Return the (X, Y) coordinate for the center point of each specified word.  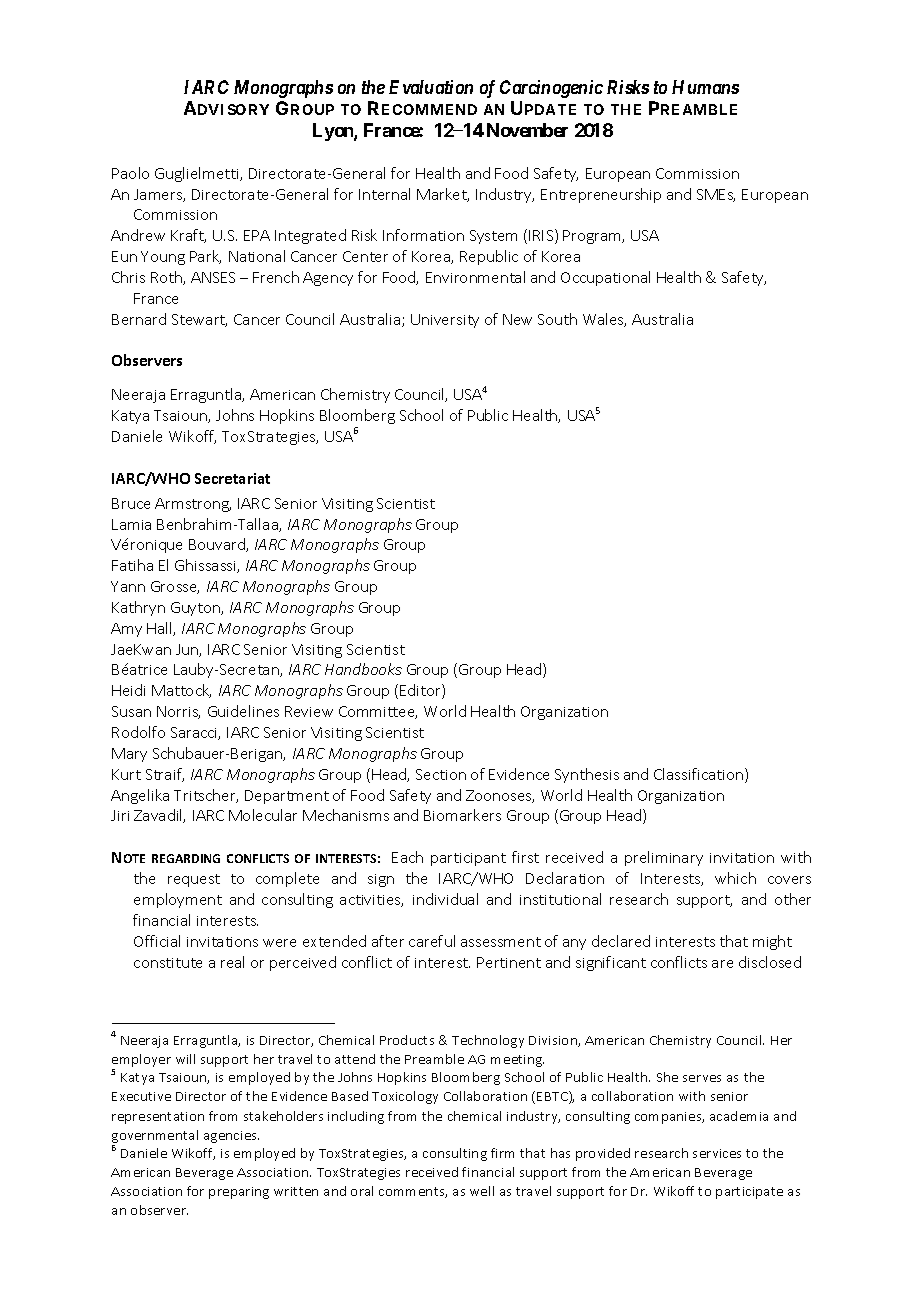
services (717, 1153)
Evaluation (431, 87)
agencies (231, 1137)
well (482, 1191)
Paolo (130, 173)
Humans (705, 87)
